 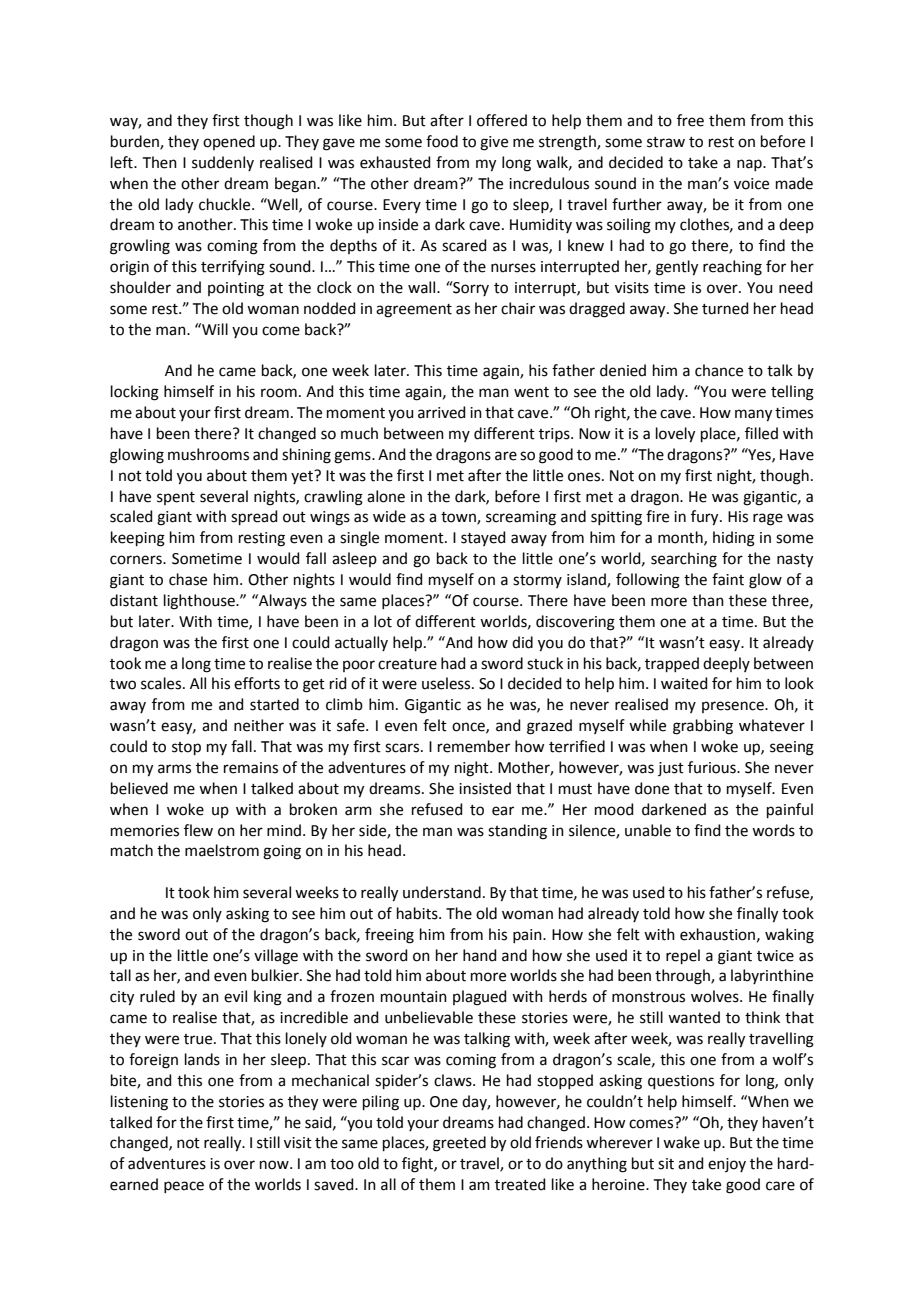 I want to click on greeted, so click(x=459, y=1144).
